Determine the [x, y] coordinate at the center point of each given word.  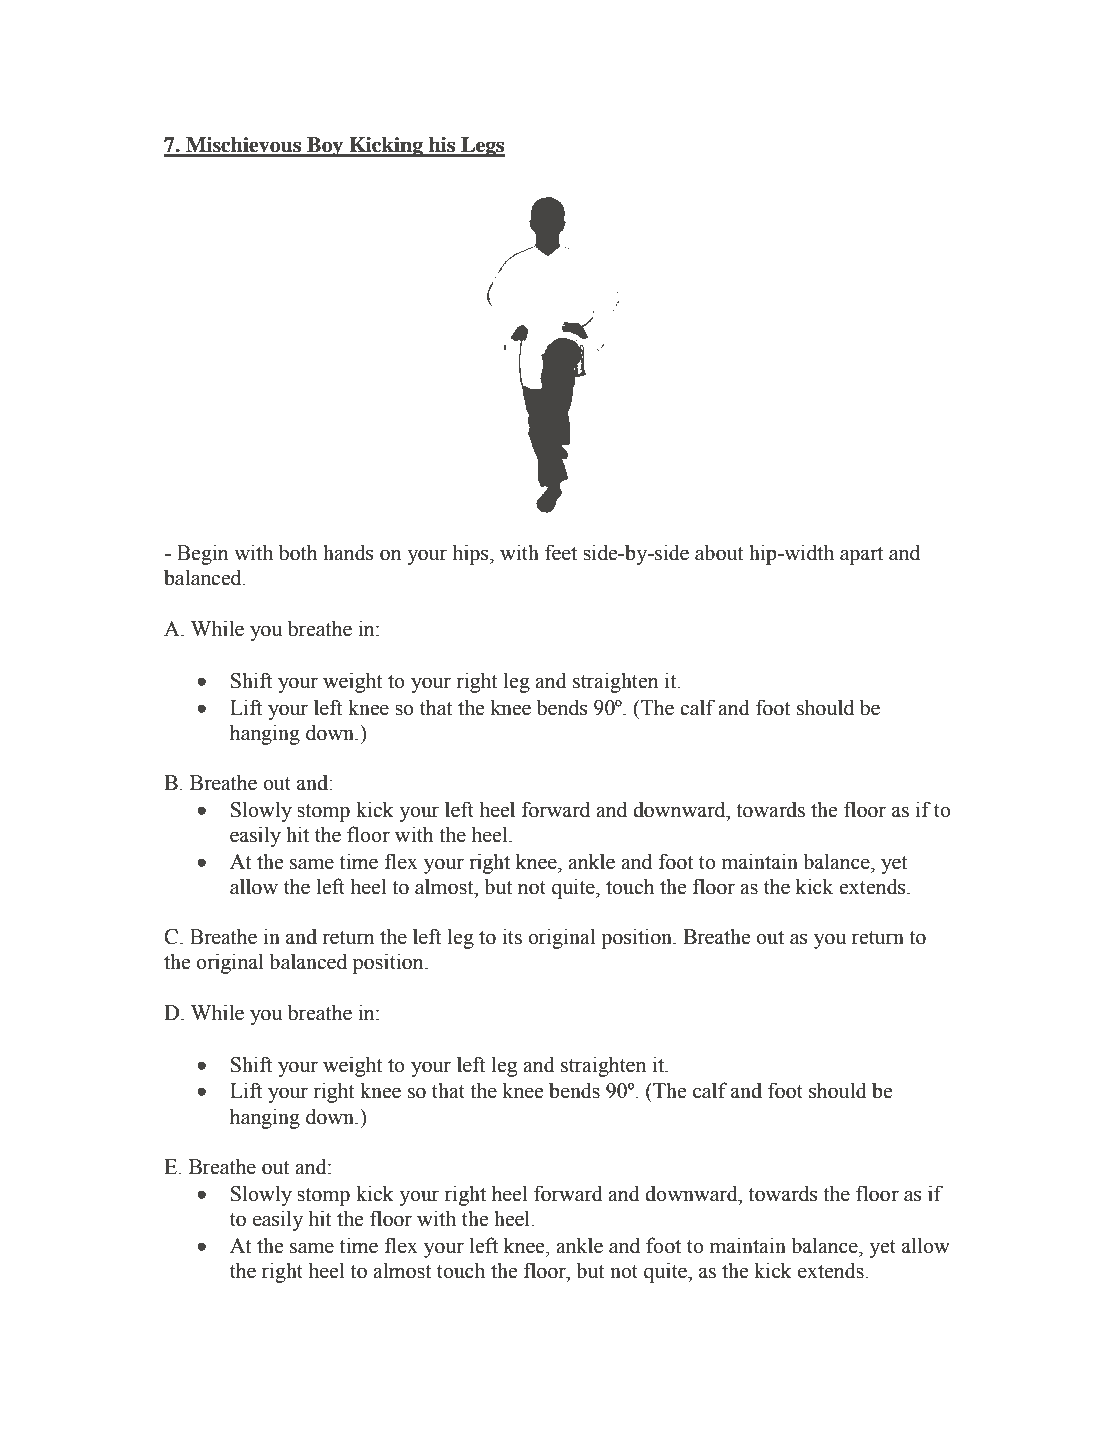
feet [561, 552]
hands [348, 552]
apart [861, 556]
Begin [203, 554]
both [298, 552]
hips [471, 554]
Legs [482, 147]
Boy [325, 147]
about [719, 552]
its [512, 936]
